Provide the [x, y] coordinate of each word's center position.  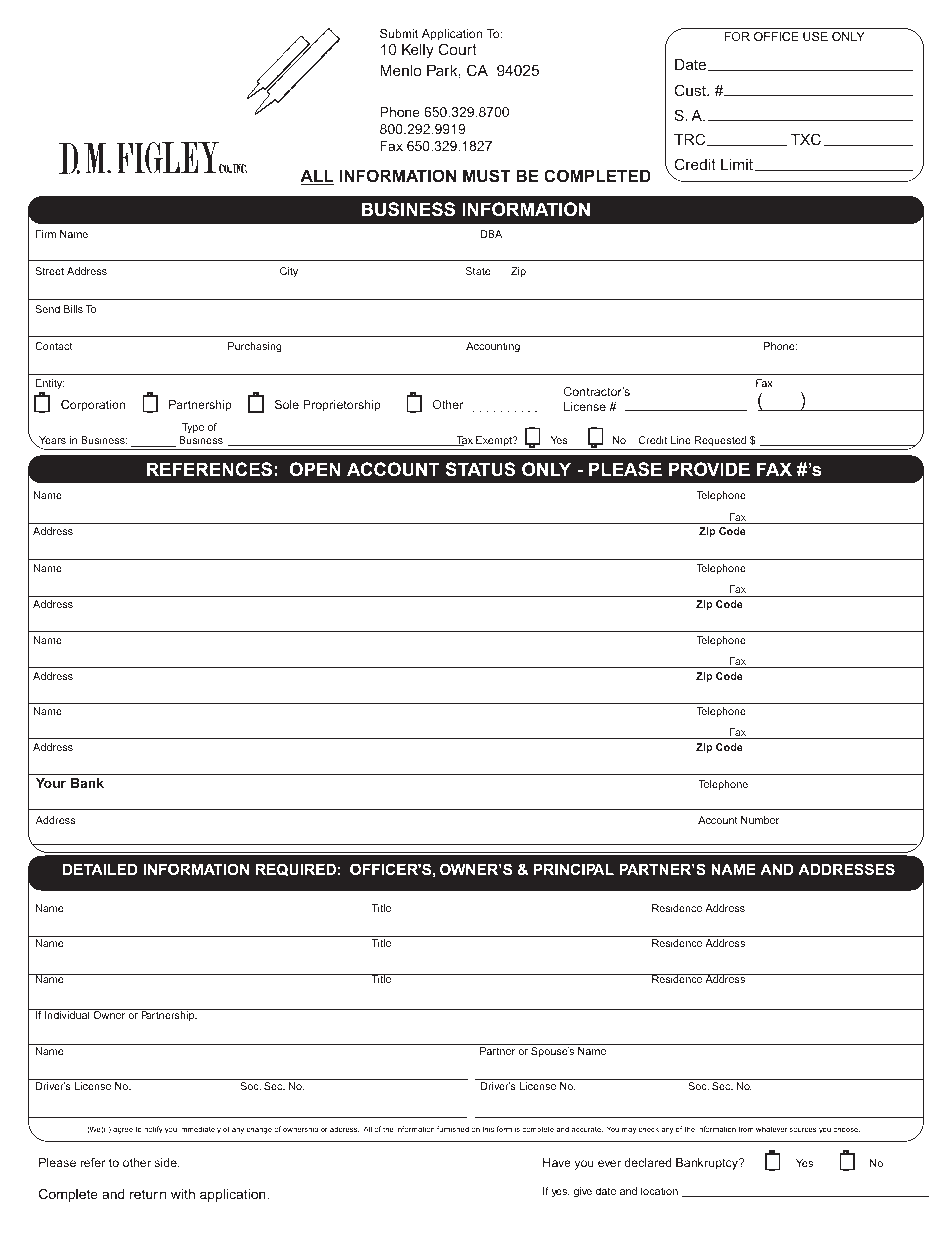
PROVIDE [709, 469]
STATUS [481, 469]
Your [51, 783]
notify [153, 1130]
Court [458, 49]
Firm [46, 234]
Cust [692, 90]
